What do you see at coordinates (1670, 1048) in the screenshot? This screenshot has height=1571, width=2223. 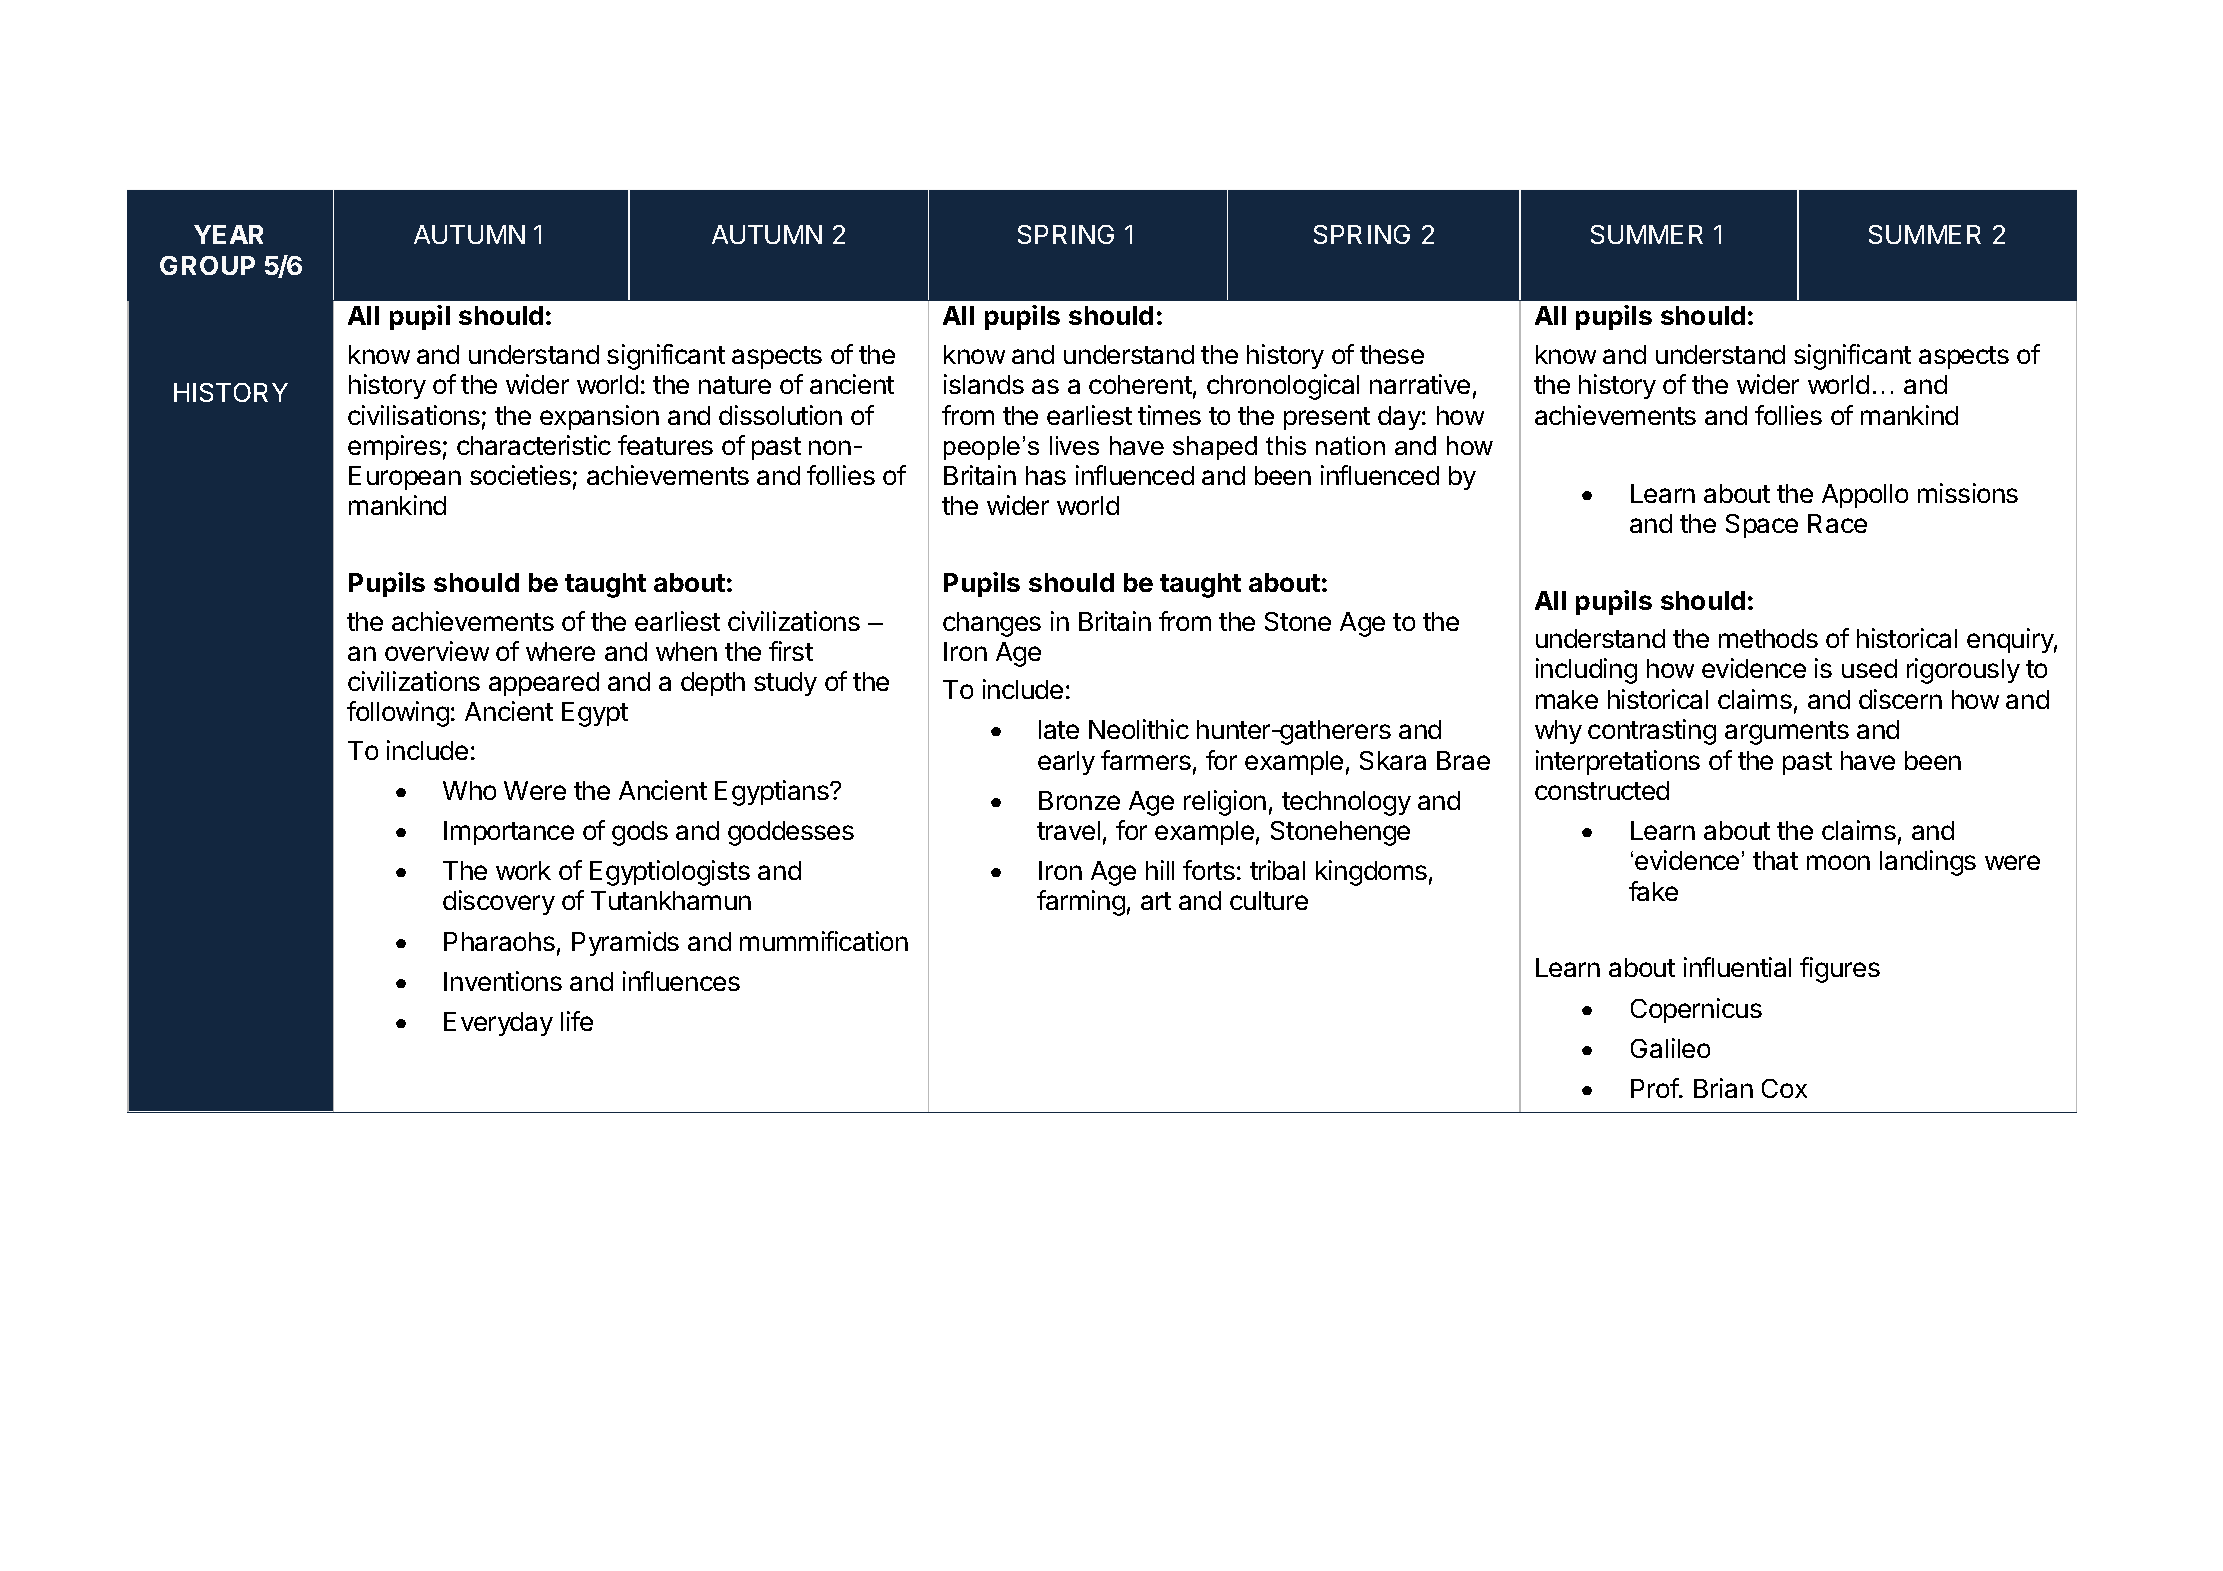 I see `Galileo` at bounding box center [1670, 1048].
